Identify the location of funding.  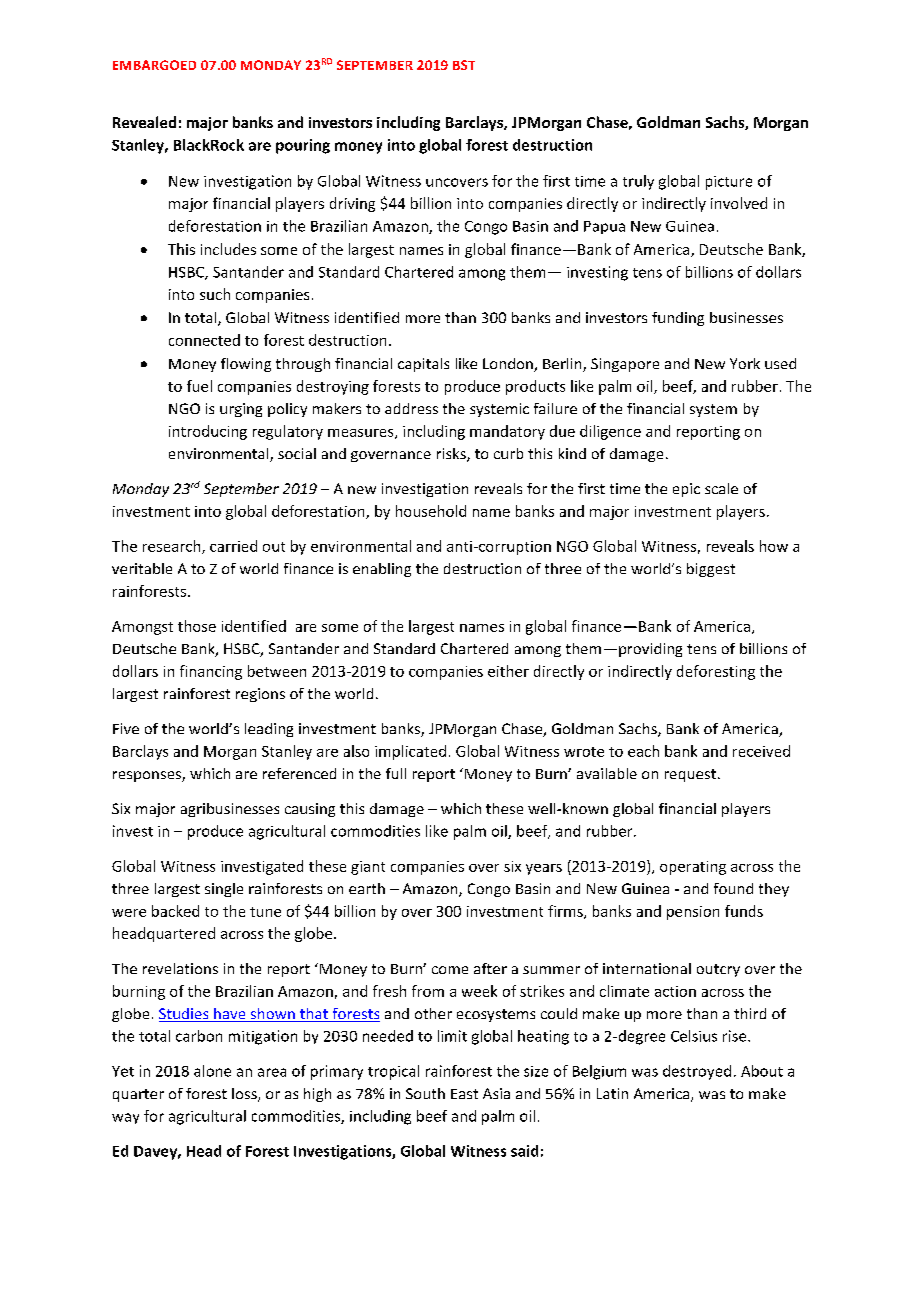
(678, 319).
